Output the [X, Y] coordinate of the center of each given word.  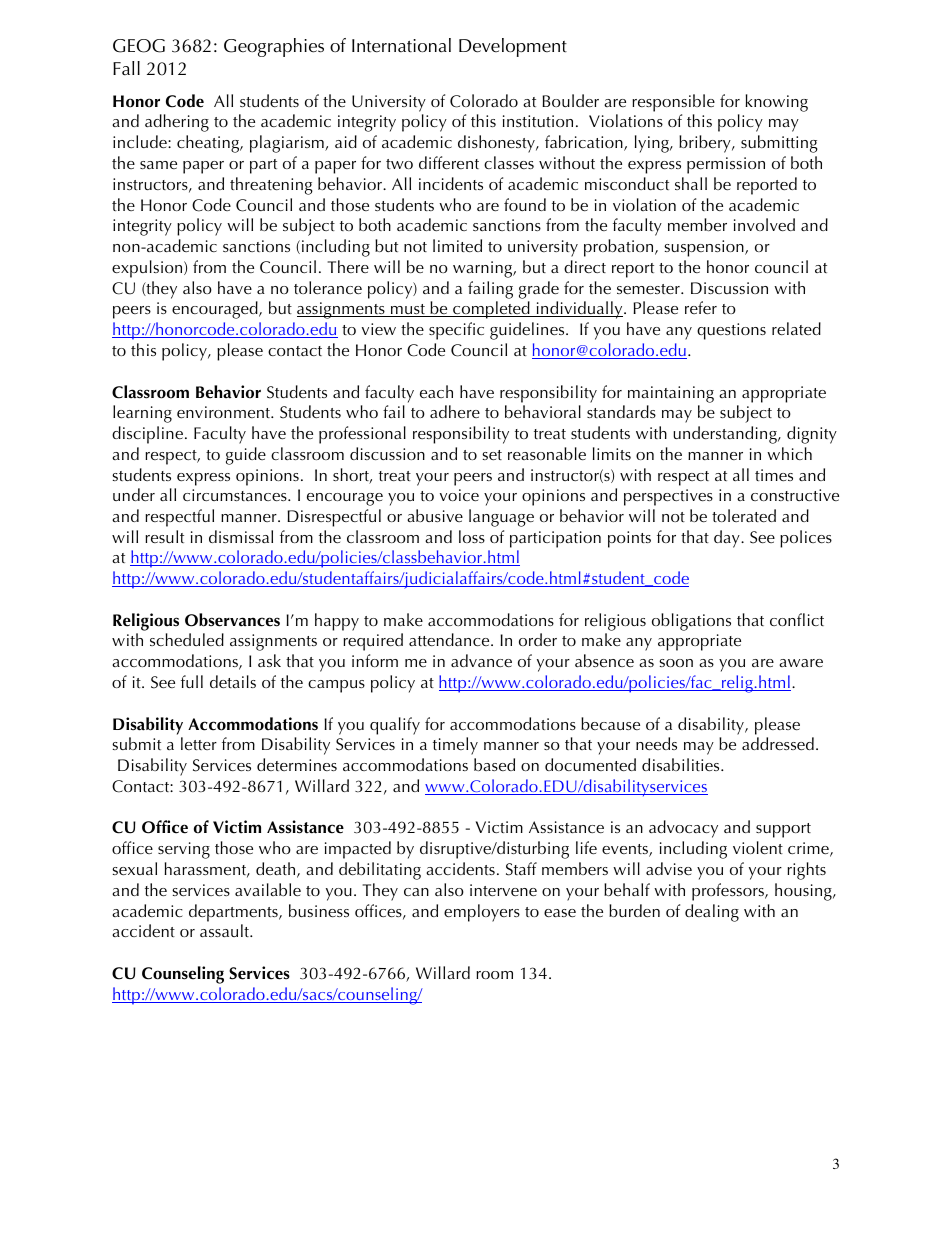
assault [226, 930]
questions [731, 331]
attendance [450, 639]
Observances [232, 620]
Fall [126, 68]
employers [482, 913]
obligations [691, 622]
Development [513, 47]
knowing [776, 103]
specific [456, 331]
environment [224, 412]
